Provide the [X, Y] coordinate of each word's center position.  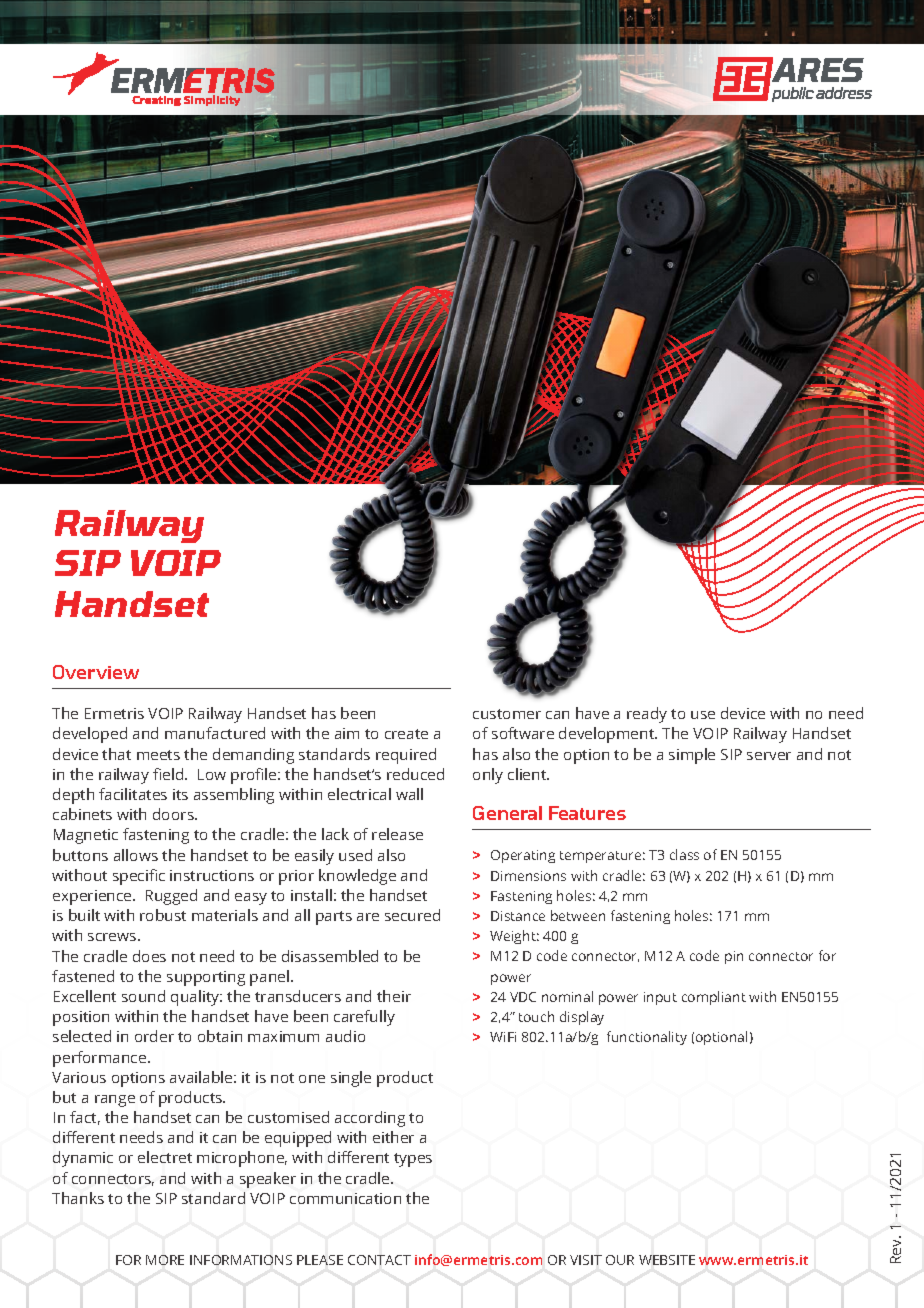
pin [734, 957]
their [394, 996]
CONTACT [379, 1260]
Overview [96, 672]
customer [507, 714]
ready [647, 715]
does [149, 956]
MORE [165, 1260]
